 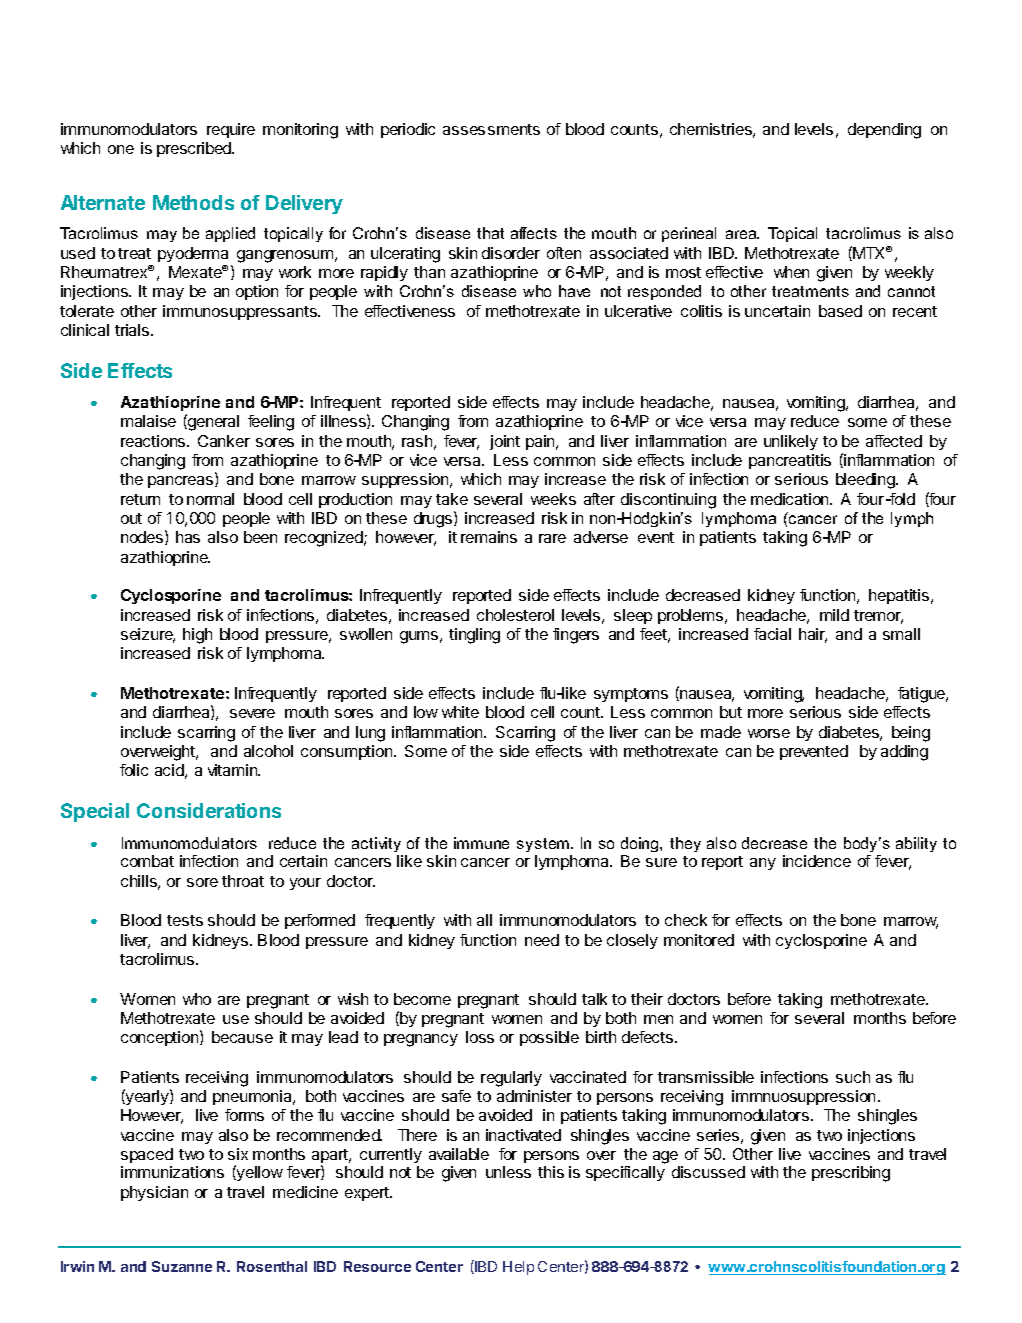 What do you see at coordinates (851, 1174) in the document?
I see `prescribing` at bounding box center [851, 1174].
